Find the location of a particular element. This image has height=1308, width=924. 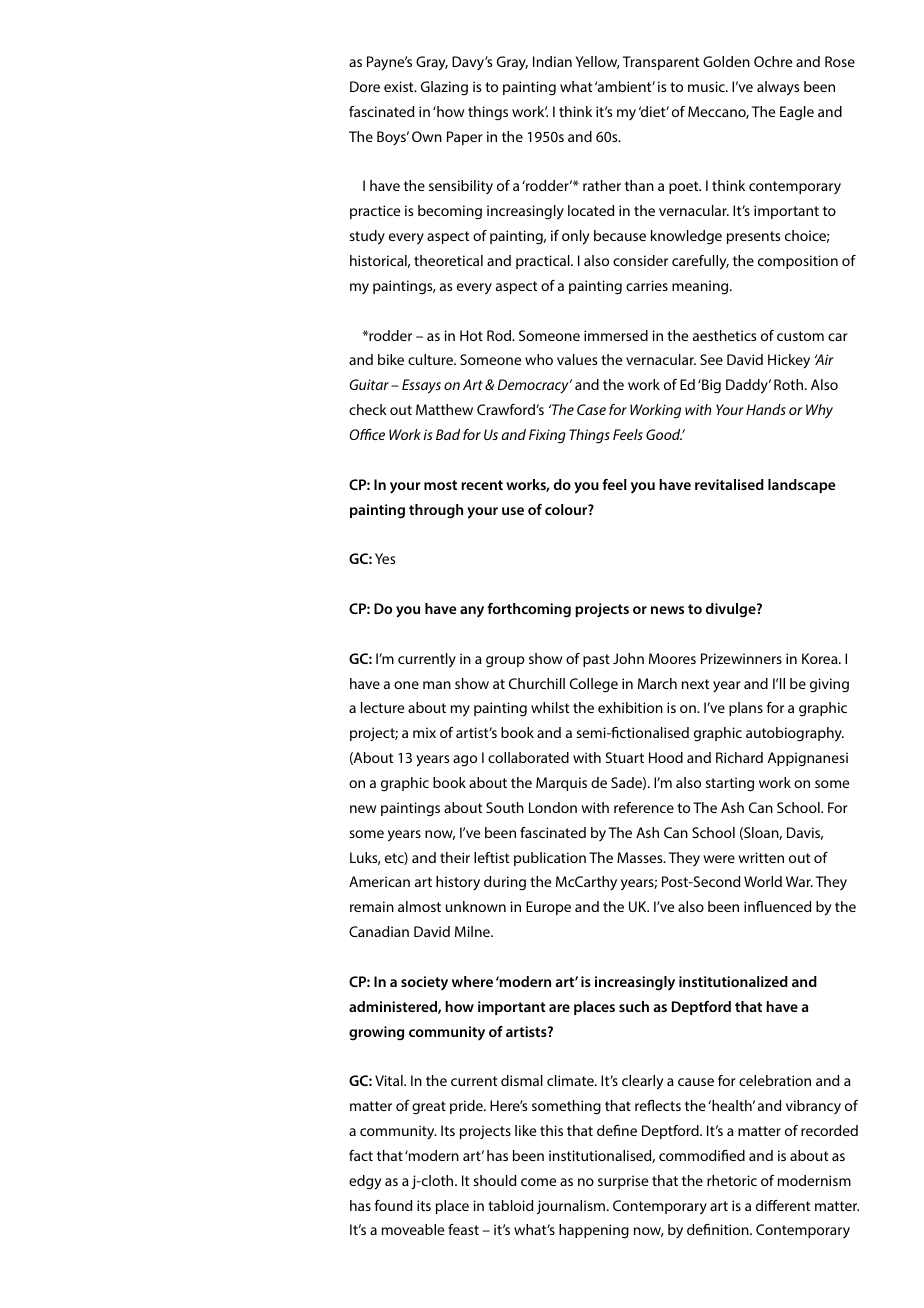

exist is located at coordinates (400, 86).
